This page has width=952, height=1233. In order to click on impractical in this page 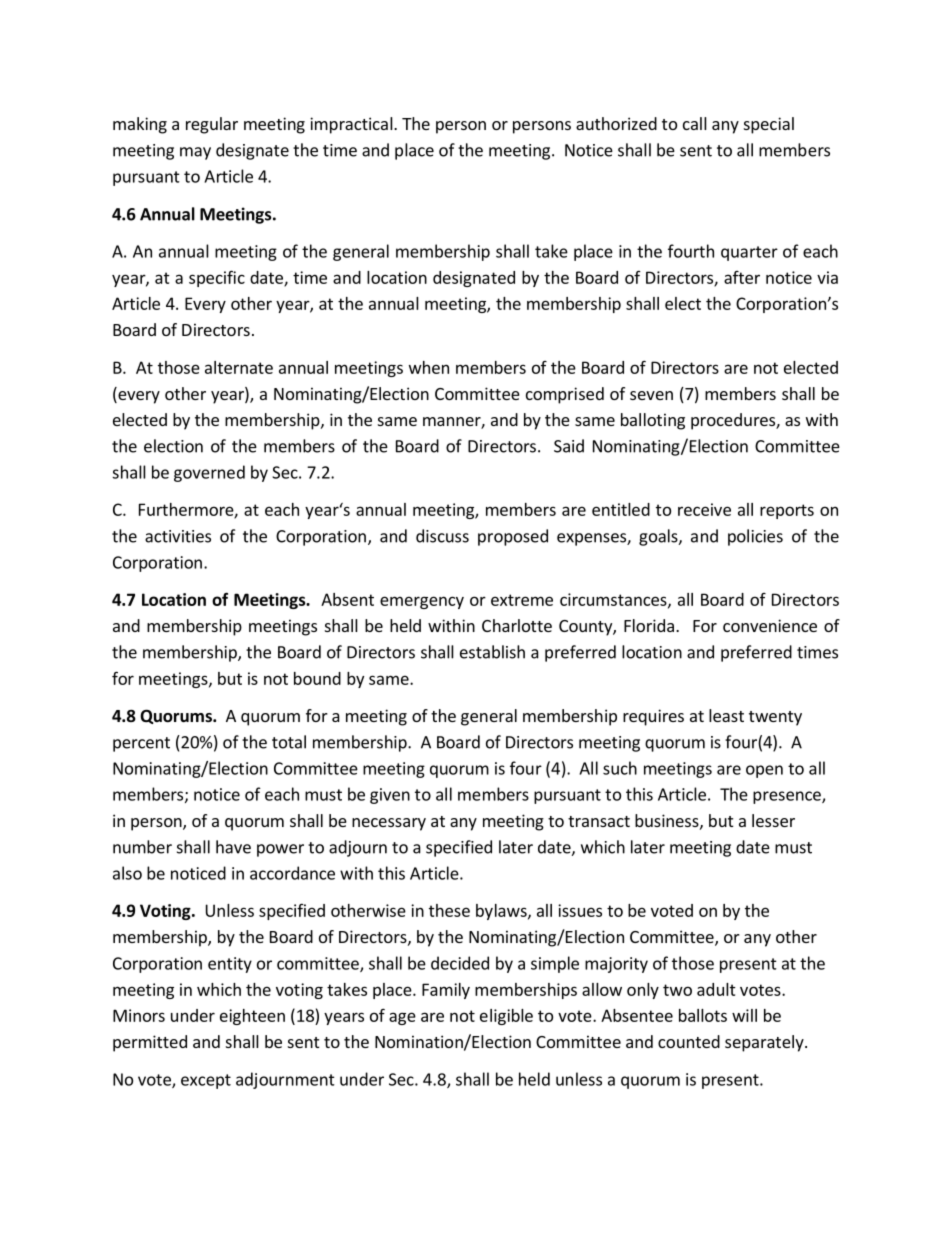, I will do `click(352, 125)`.
